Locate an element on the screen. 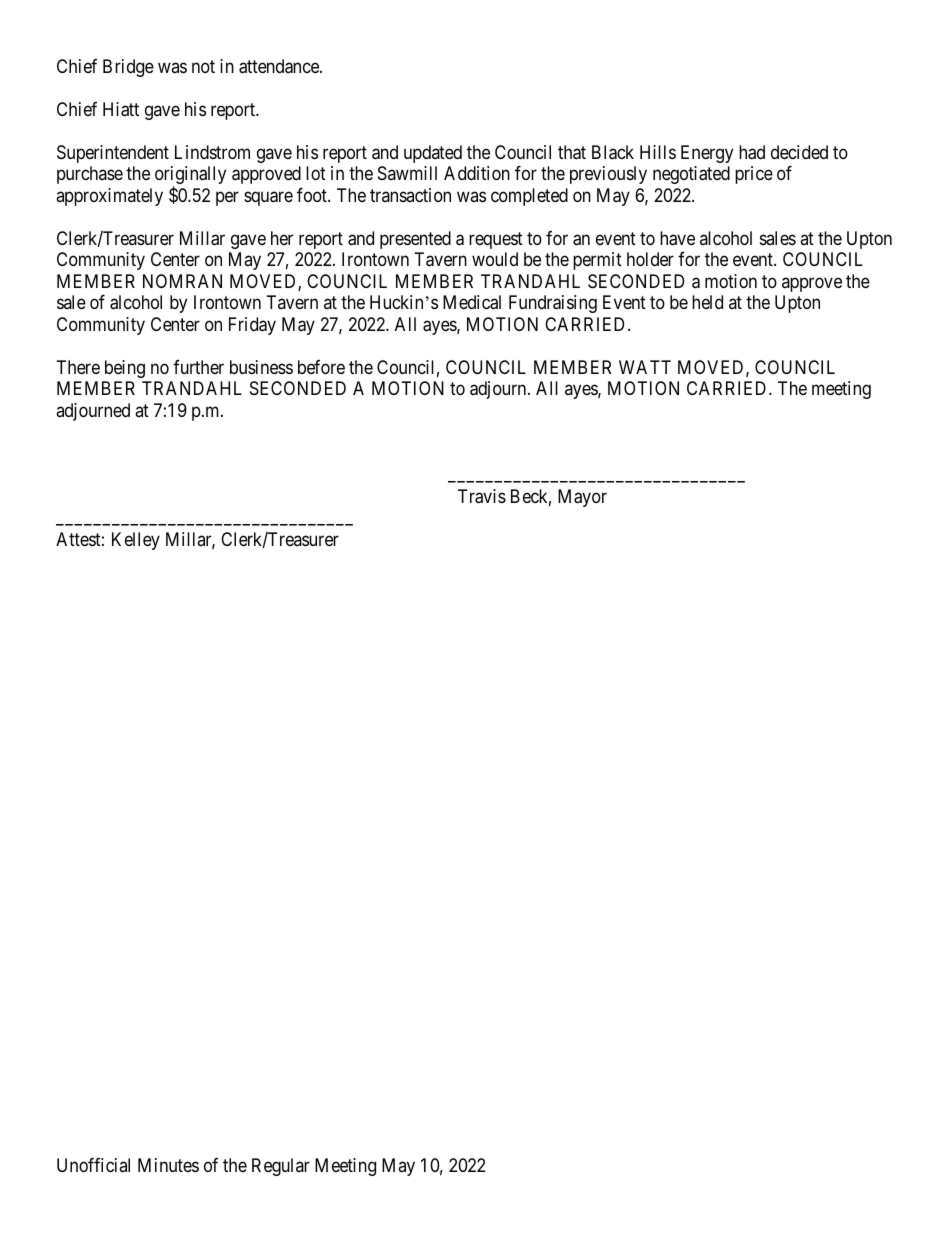 This screenshot has width=952, height=1233. further is located at coordinates (198, 367).
